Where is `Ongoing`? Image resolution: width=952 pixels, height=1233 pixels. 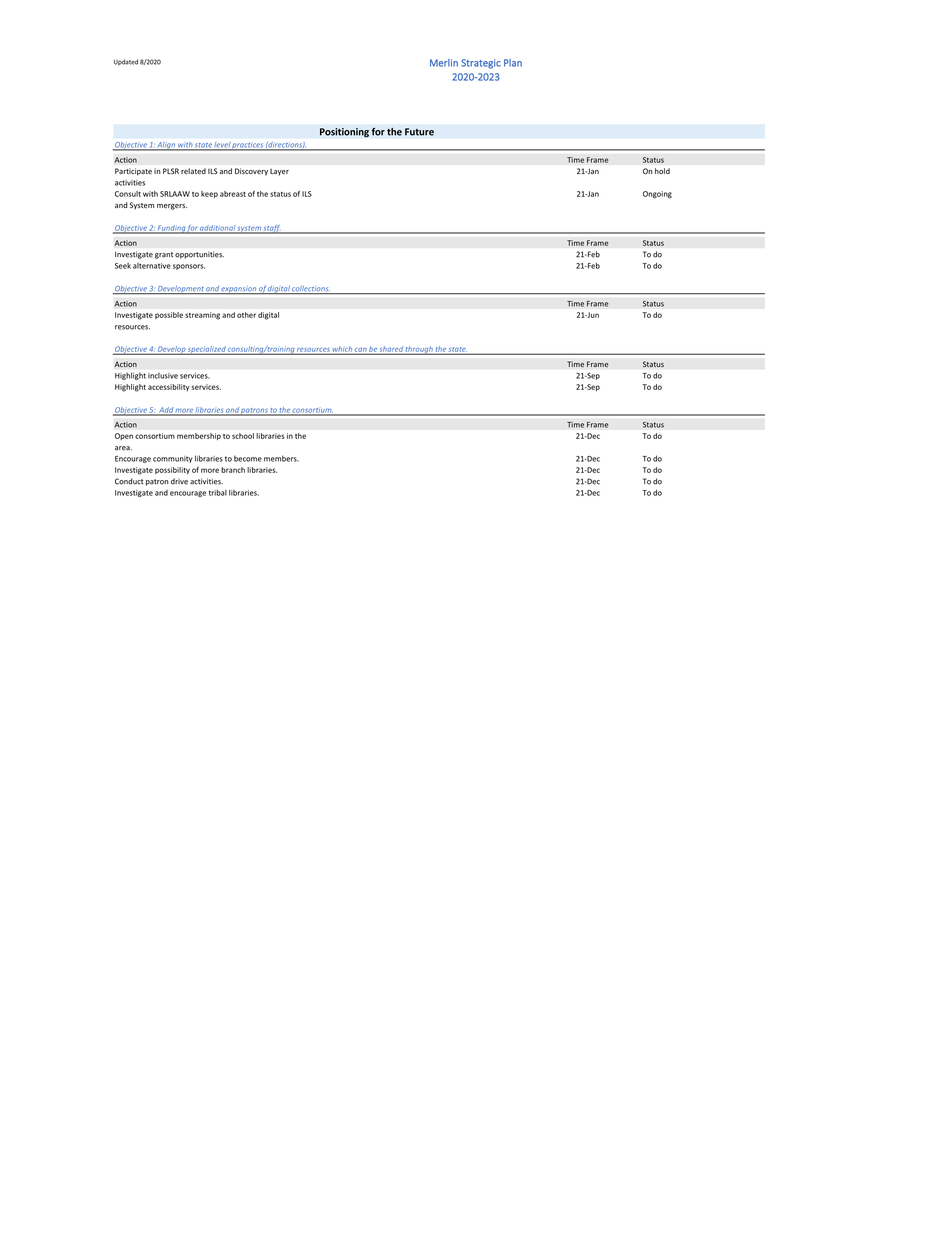
Ongoing is located at coordinates (657, 195).
